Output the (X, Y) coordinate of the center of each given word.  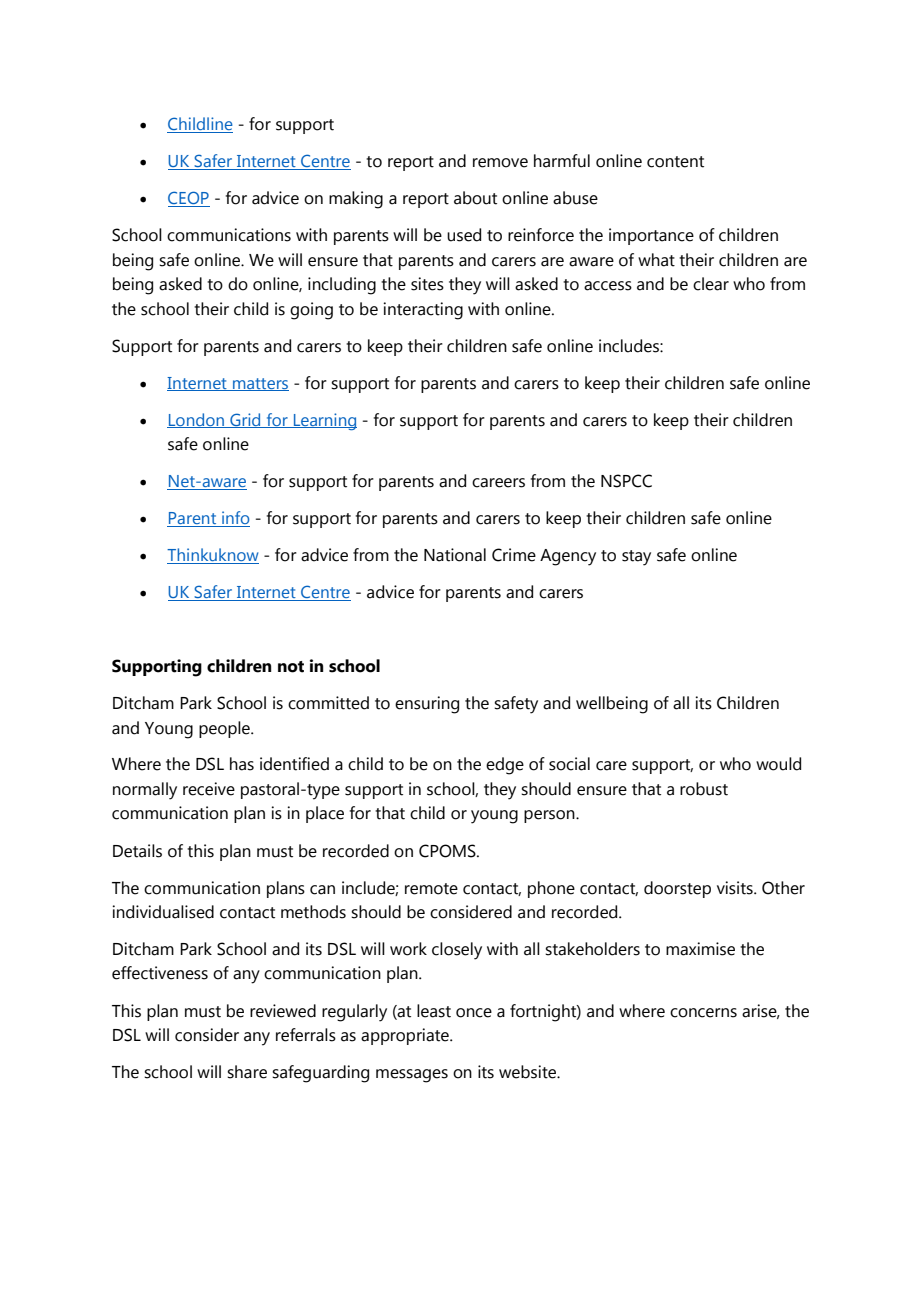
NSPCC (626, 481)
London (197, 420)
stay (636, 558)
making (356, 200)
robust (704, 789)
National (455, 555)
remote (431, 889)
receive (209, 789)
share (247, 1072)
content (675, 162)
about (475, 198)
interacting (423, 311)
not (291, 667)
